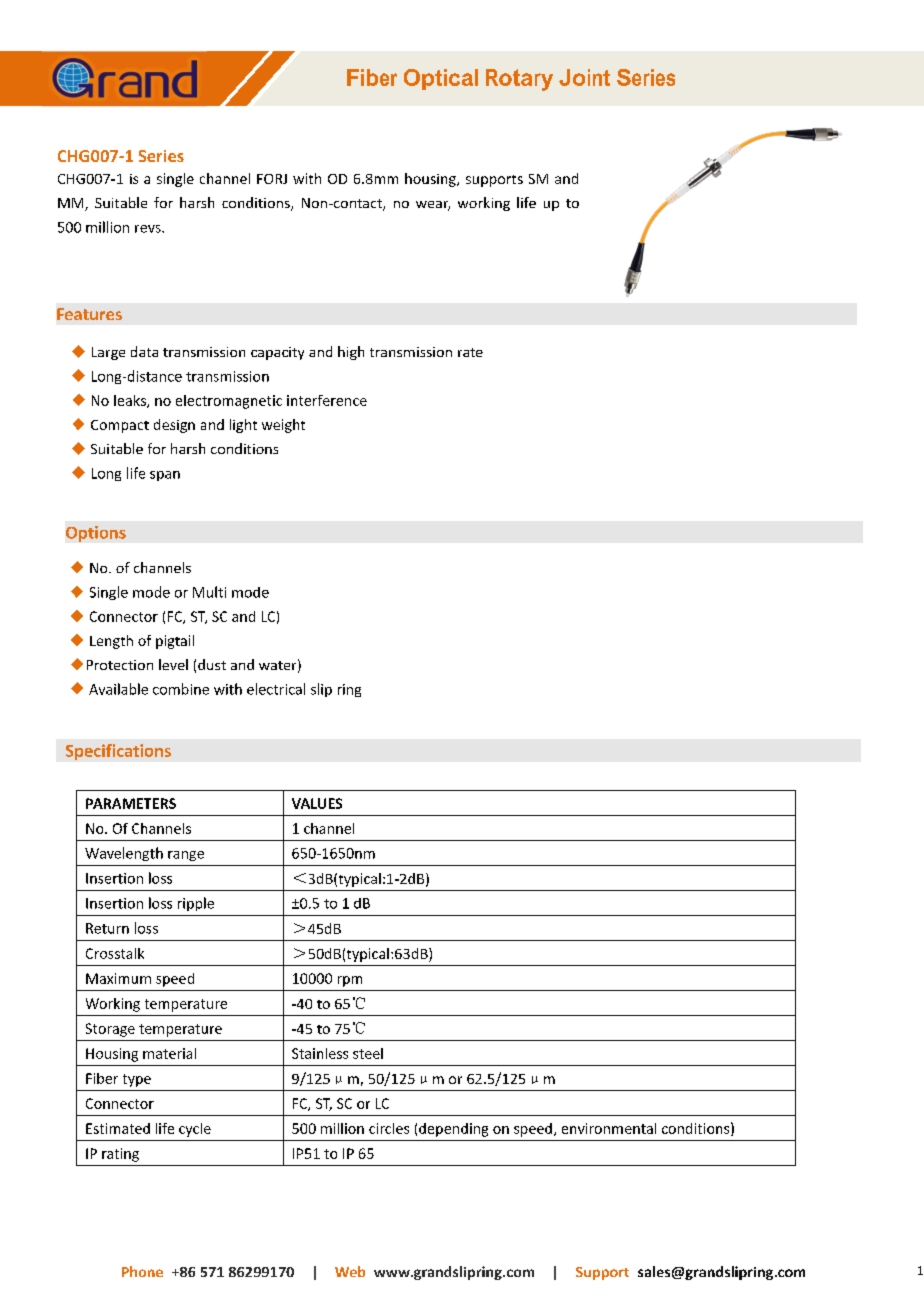 The width and height of the screenshot is (924, 1308). What do you see at coordinates (115, 953) in the screenshot?
I see `Crosstalk` at bounding box center [115, 953].
